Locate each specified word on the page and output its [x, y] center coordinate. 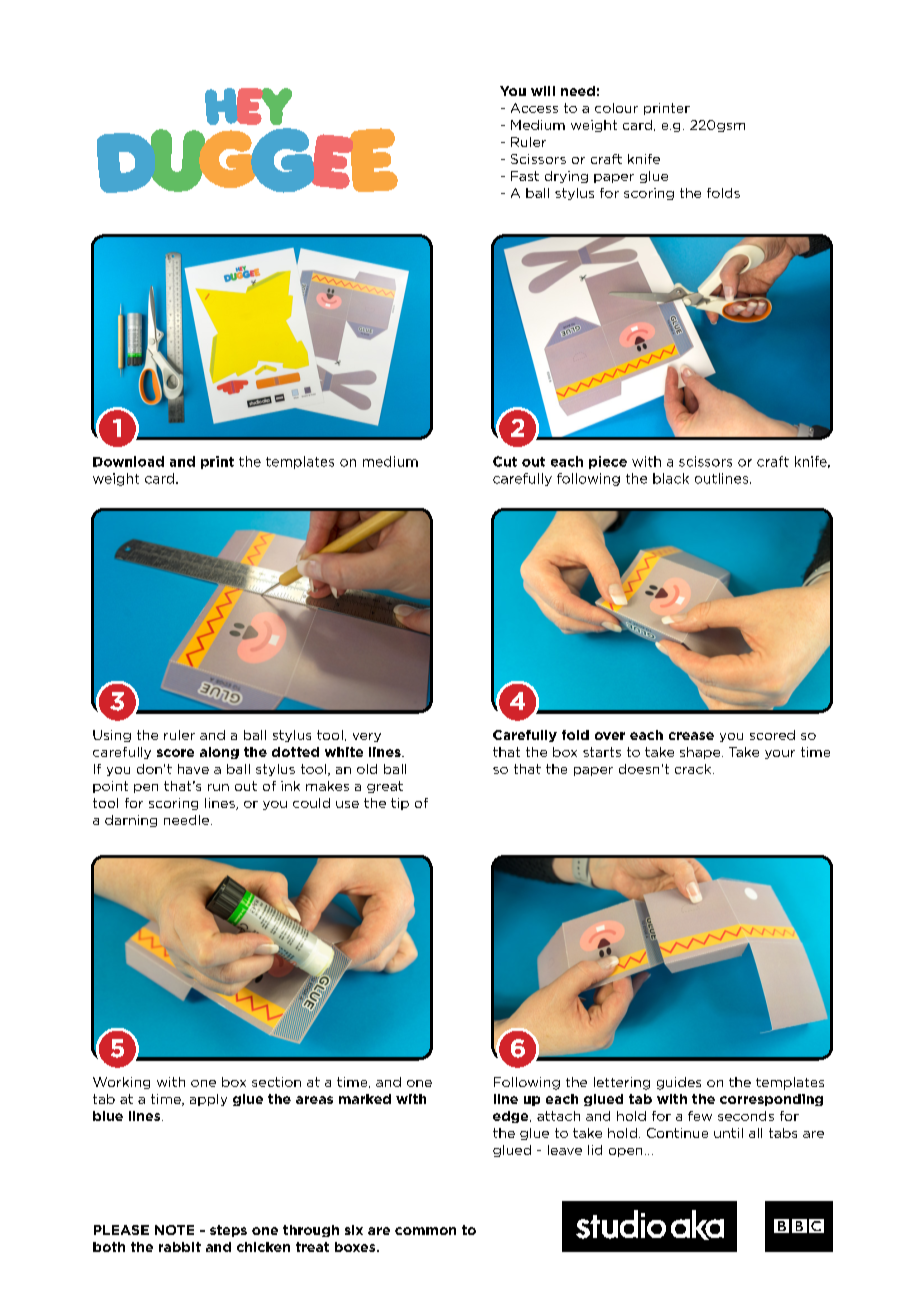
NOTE [174, 1230]
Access [534, 108]
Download [128, 461]
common [425, 1231]
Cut [505, 461]
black [671, 478]
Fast [525, 176]
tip [400, 804]
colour [616, 108]
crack [694, 769]
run [218, 787]
